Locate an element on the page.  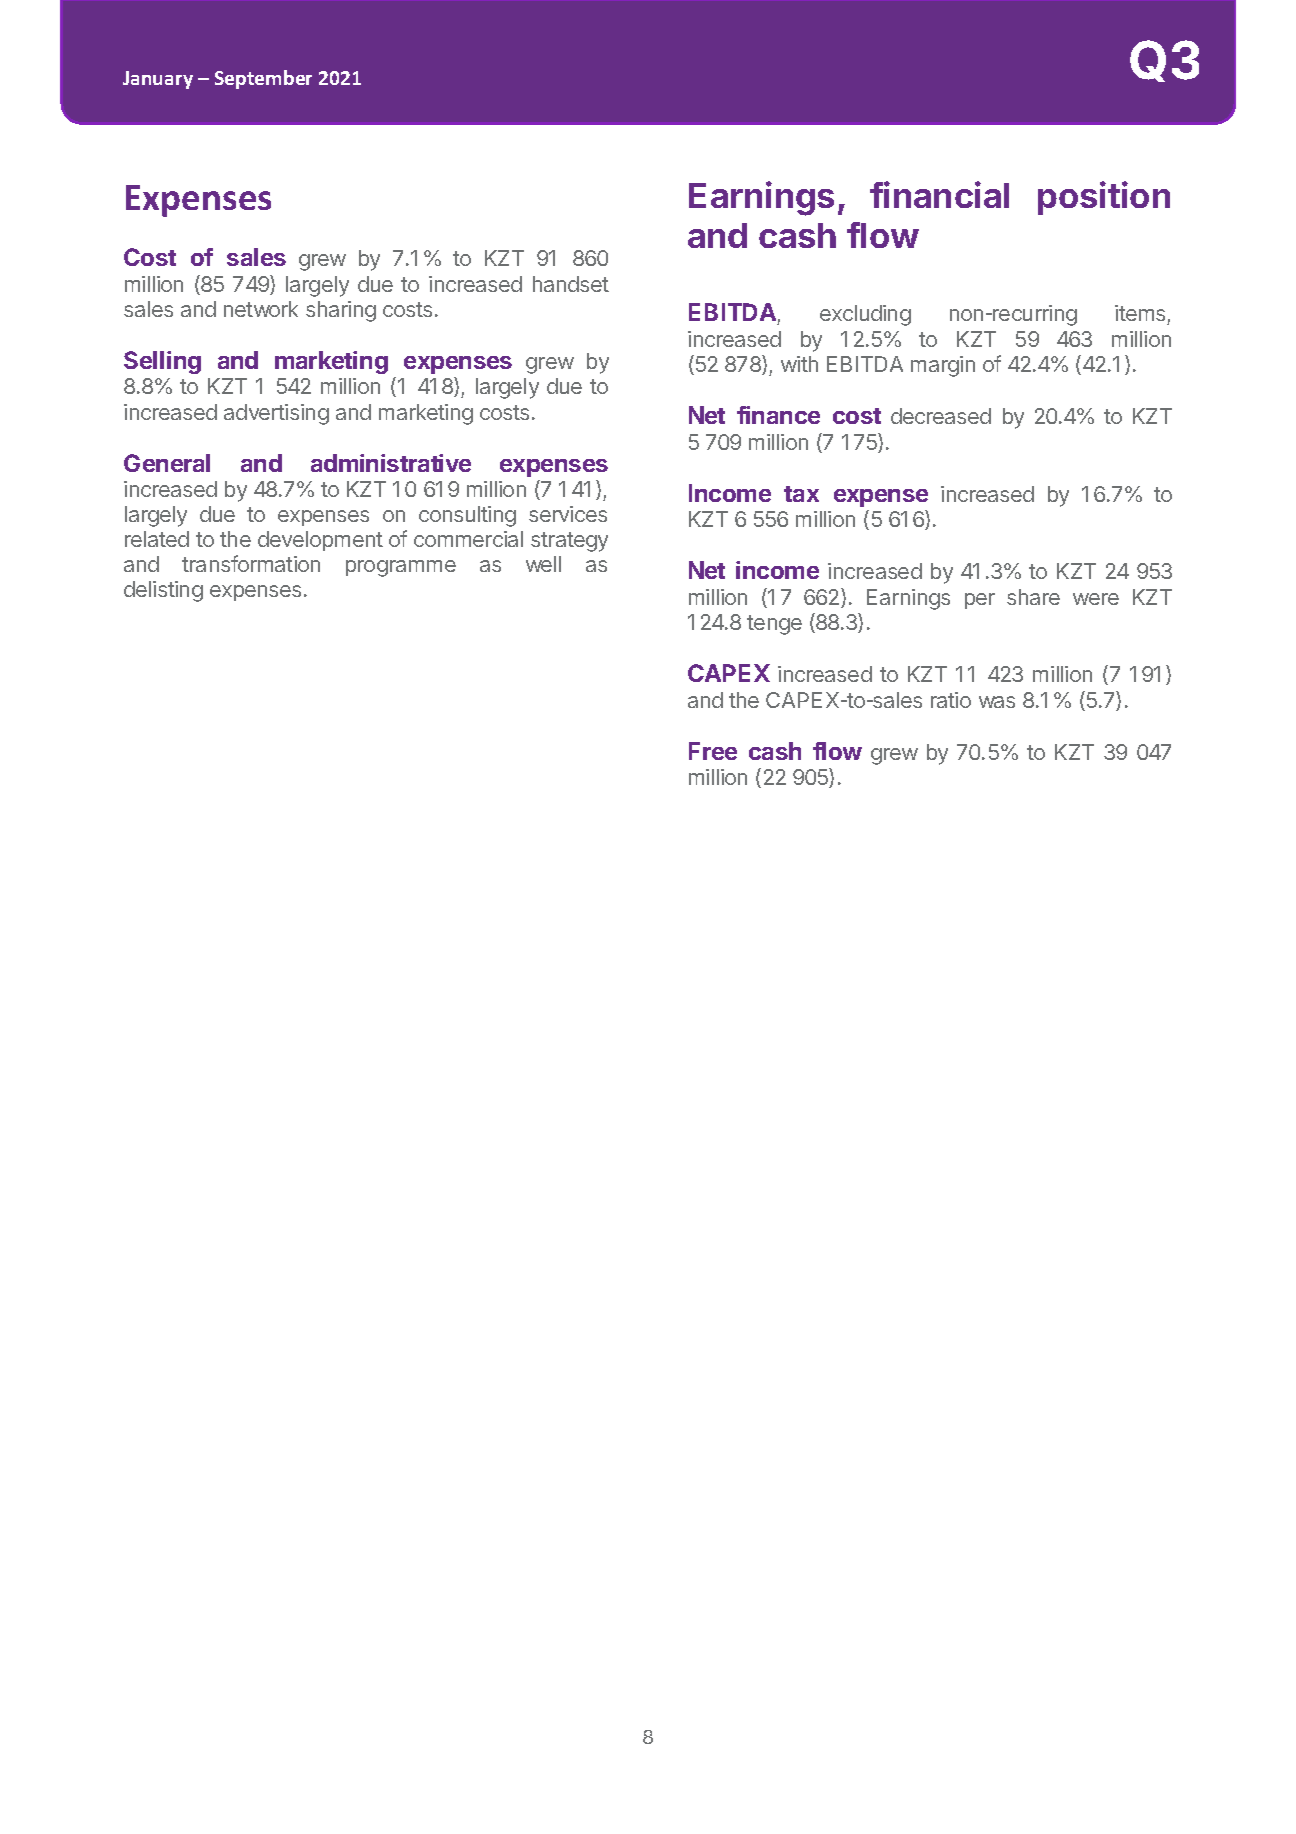
items is located at coordinates (1141, 315).
